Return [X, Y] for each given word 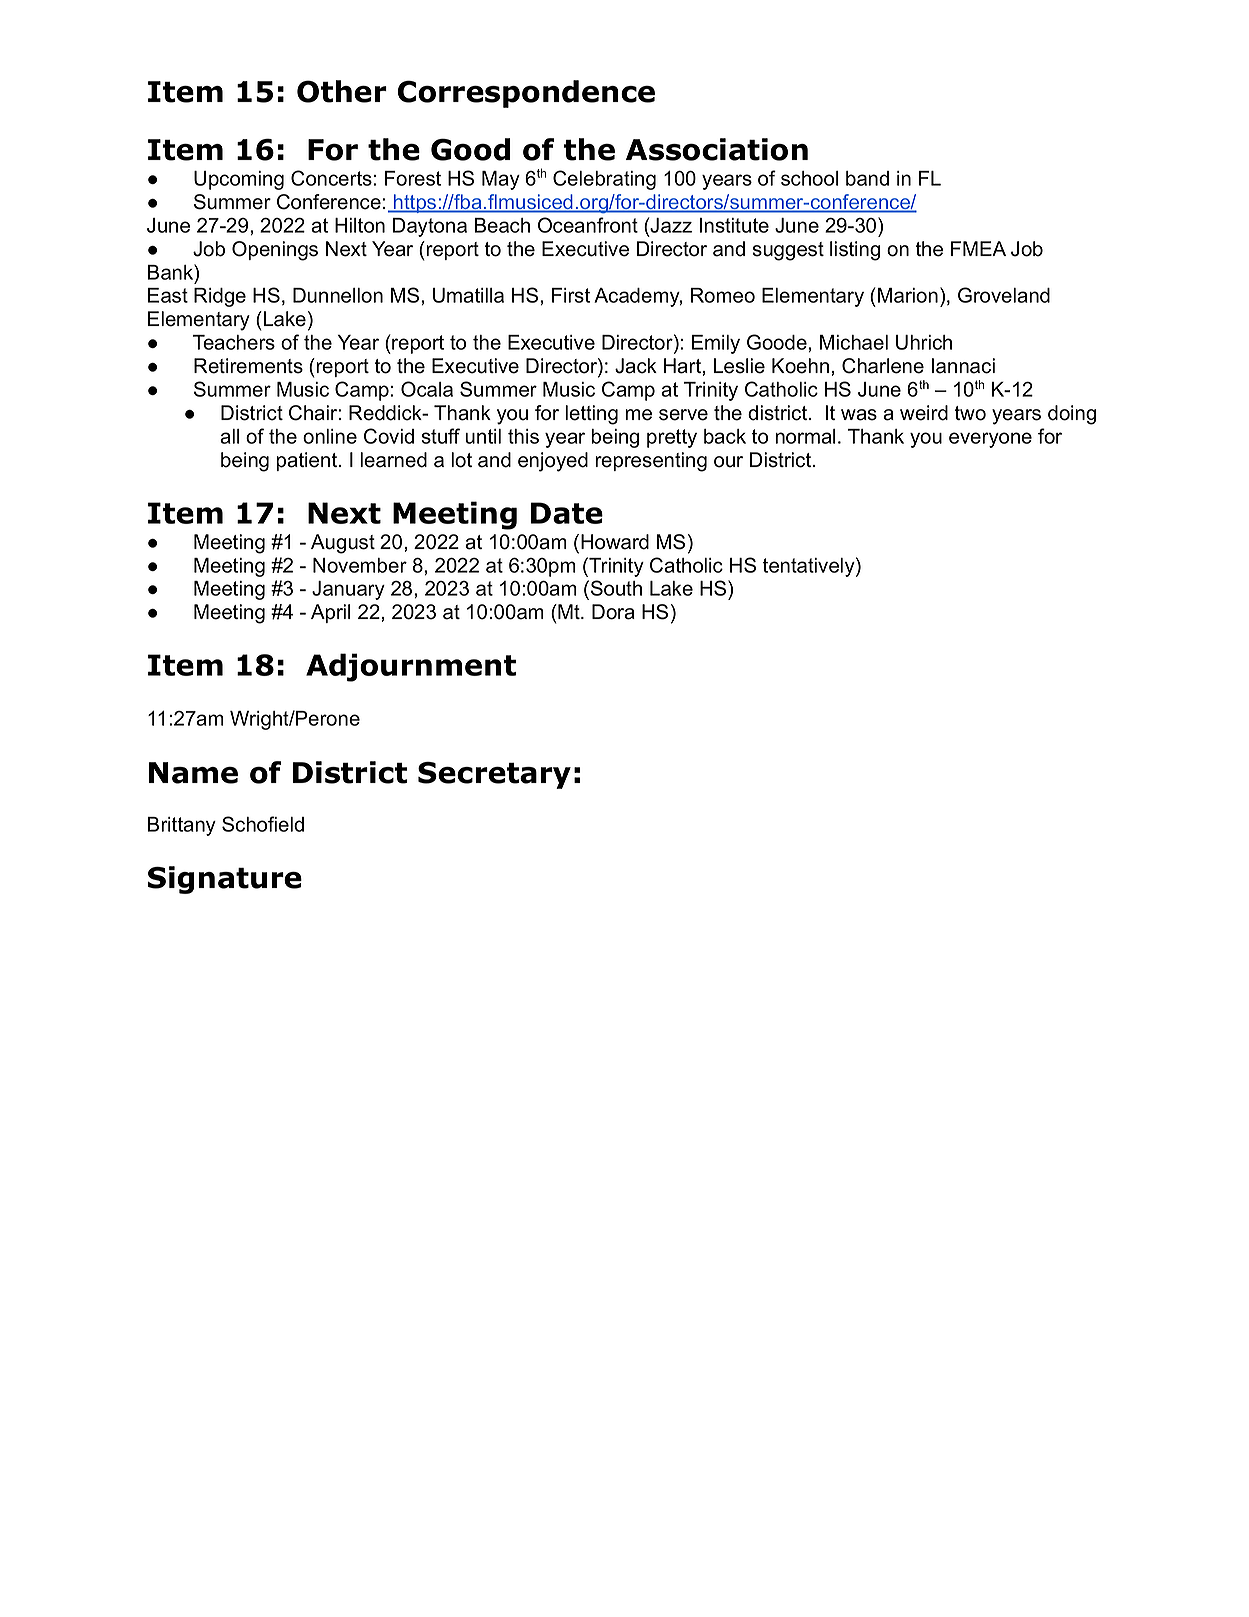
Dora [613, 612]
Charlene [883, 366]
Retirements [248, 366]
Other [342, 91]
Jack [636, 366]
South [616, 588]
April [330, 613]
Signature [225, 880]
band [867, 178]
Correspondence [526, 94]
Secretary [494, 775]
